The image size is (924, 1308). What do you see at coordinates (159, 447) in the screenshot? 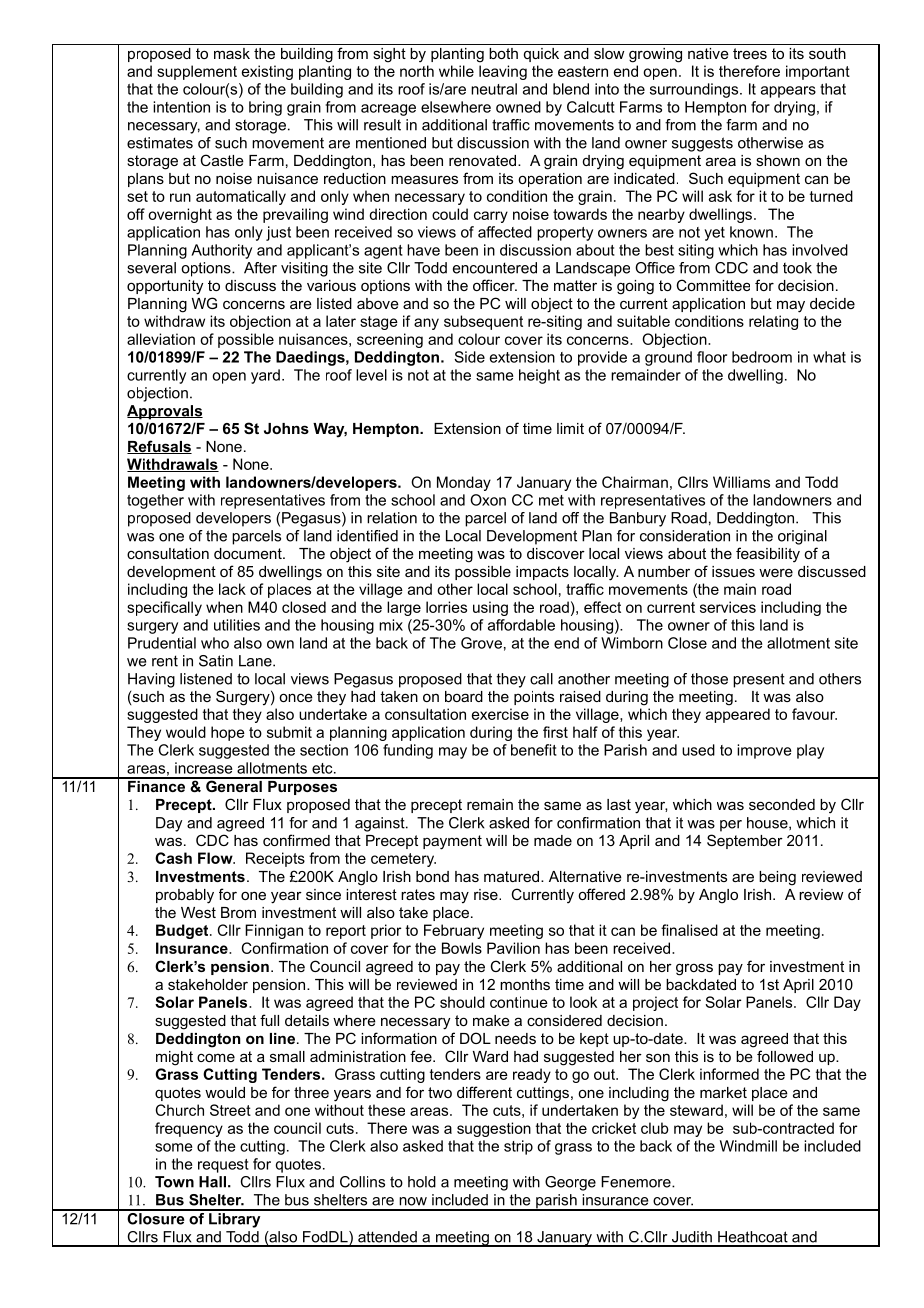
I see `Refusals` at bounding box center [159, 447].
